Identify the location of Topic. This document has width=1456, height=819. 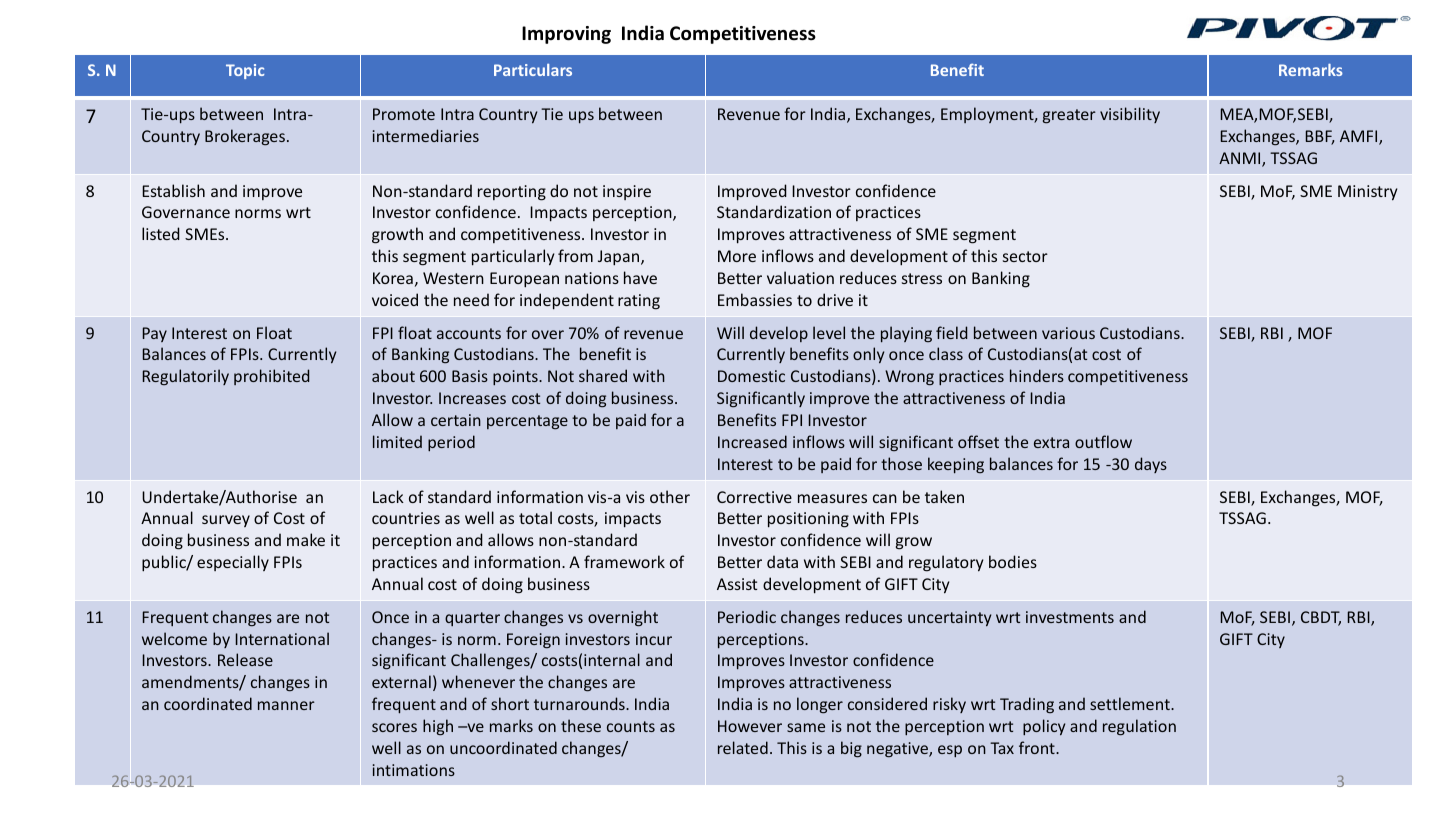
(245, 71).
